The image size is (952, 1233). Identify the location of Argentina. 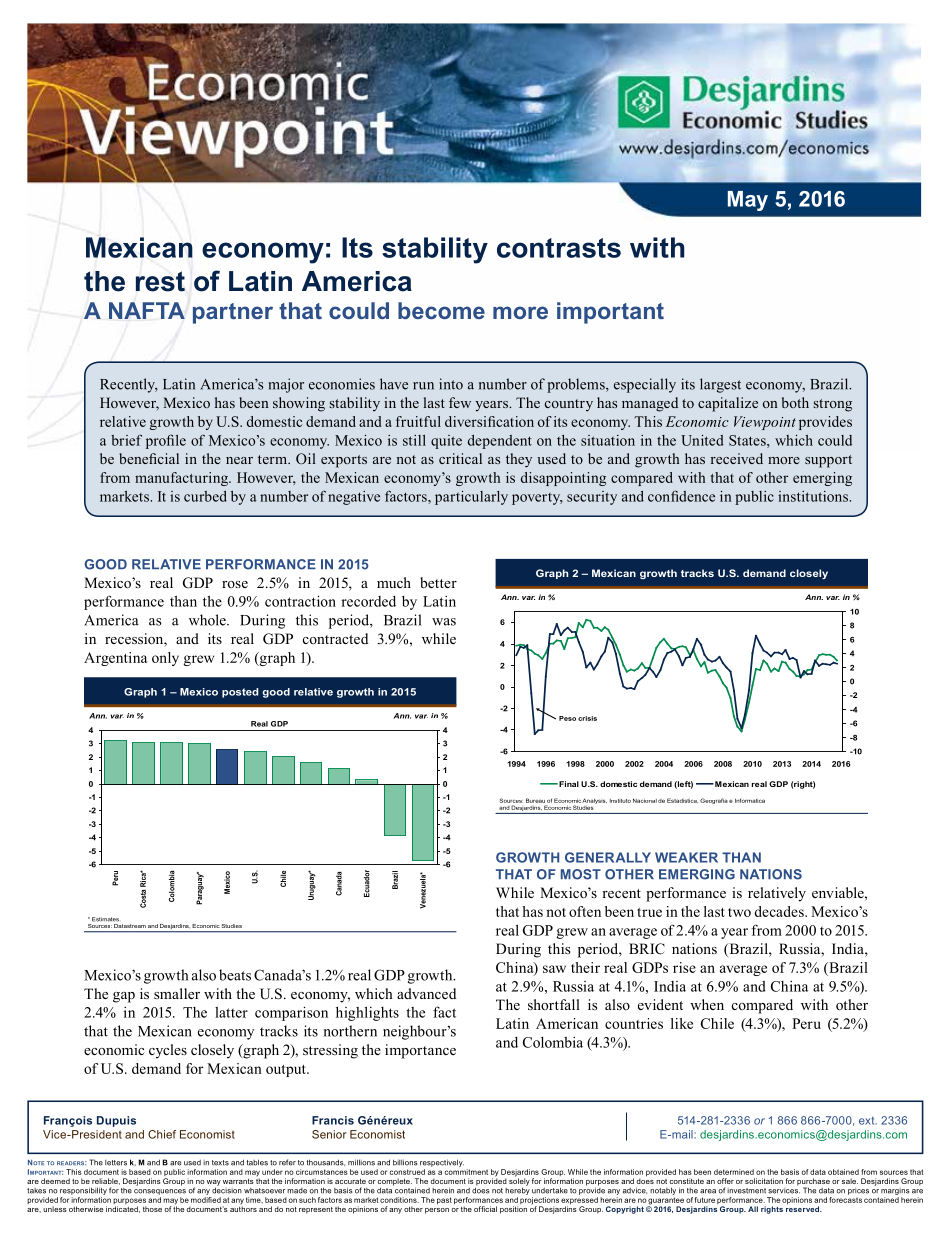
(115, 659).
